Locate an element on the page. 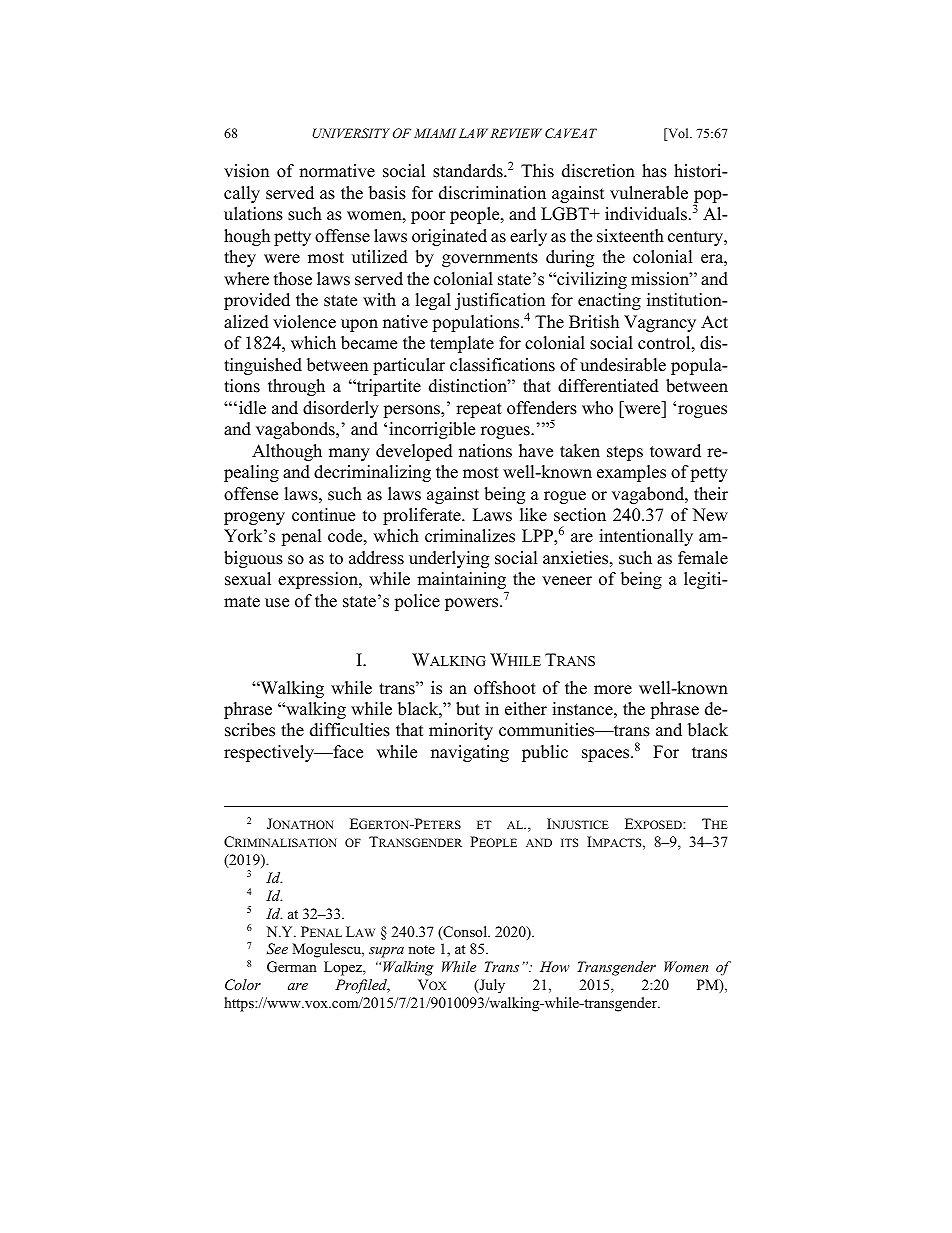 The width and height of the page is (952, 1233). discrimination is located at coordinates (492, 193).
